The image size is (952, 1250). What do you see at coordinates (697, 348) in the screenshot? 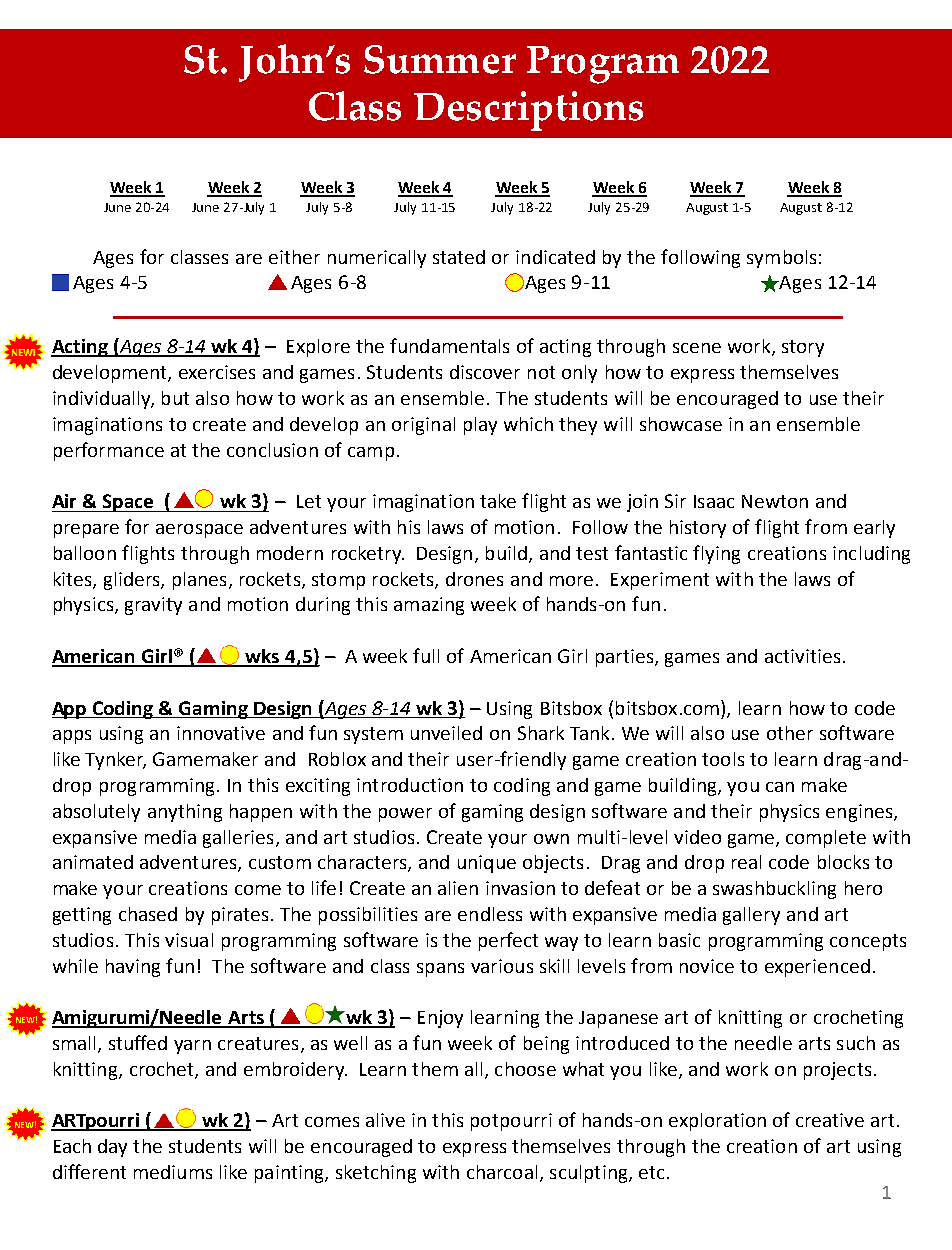
I see `scene` at bounding box center [697, 348].
